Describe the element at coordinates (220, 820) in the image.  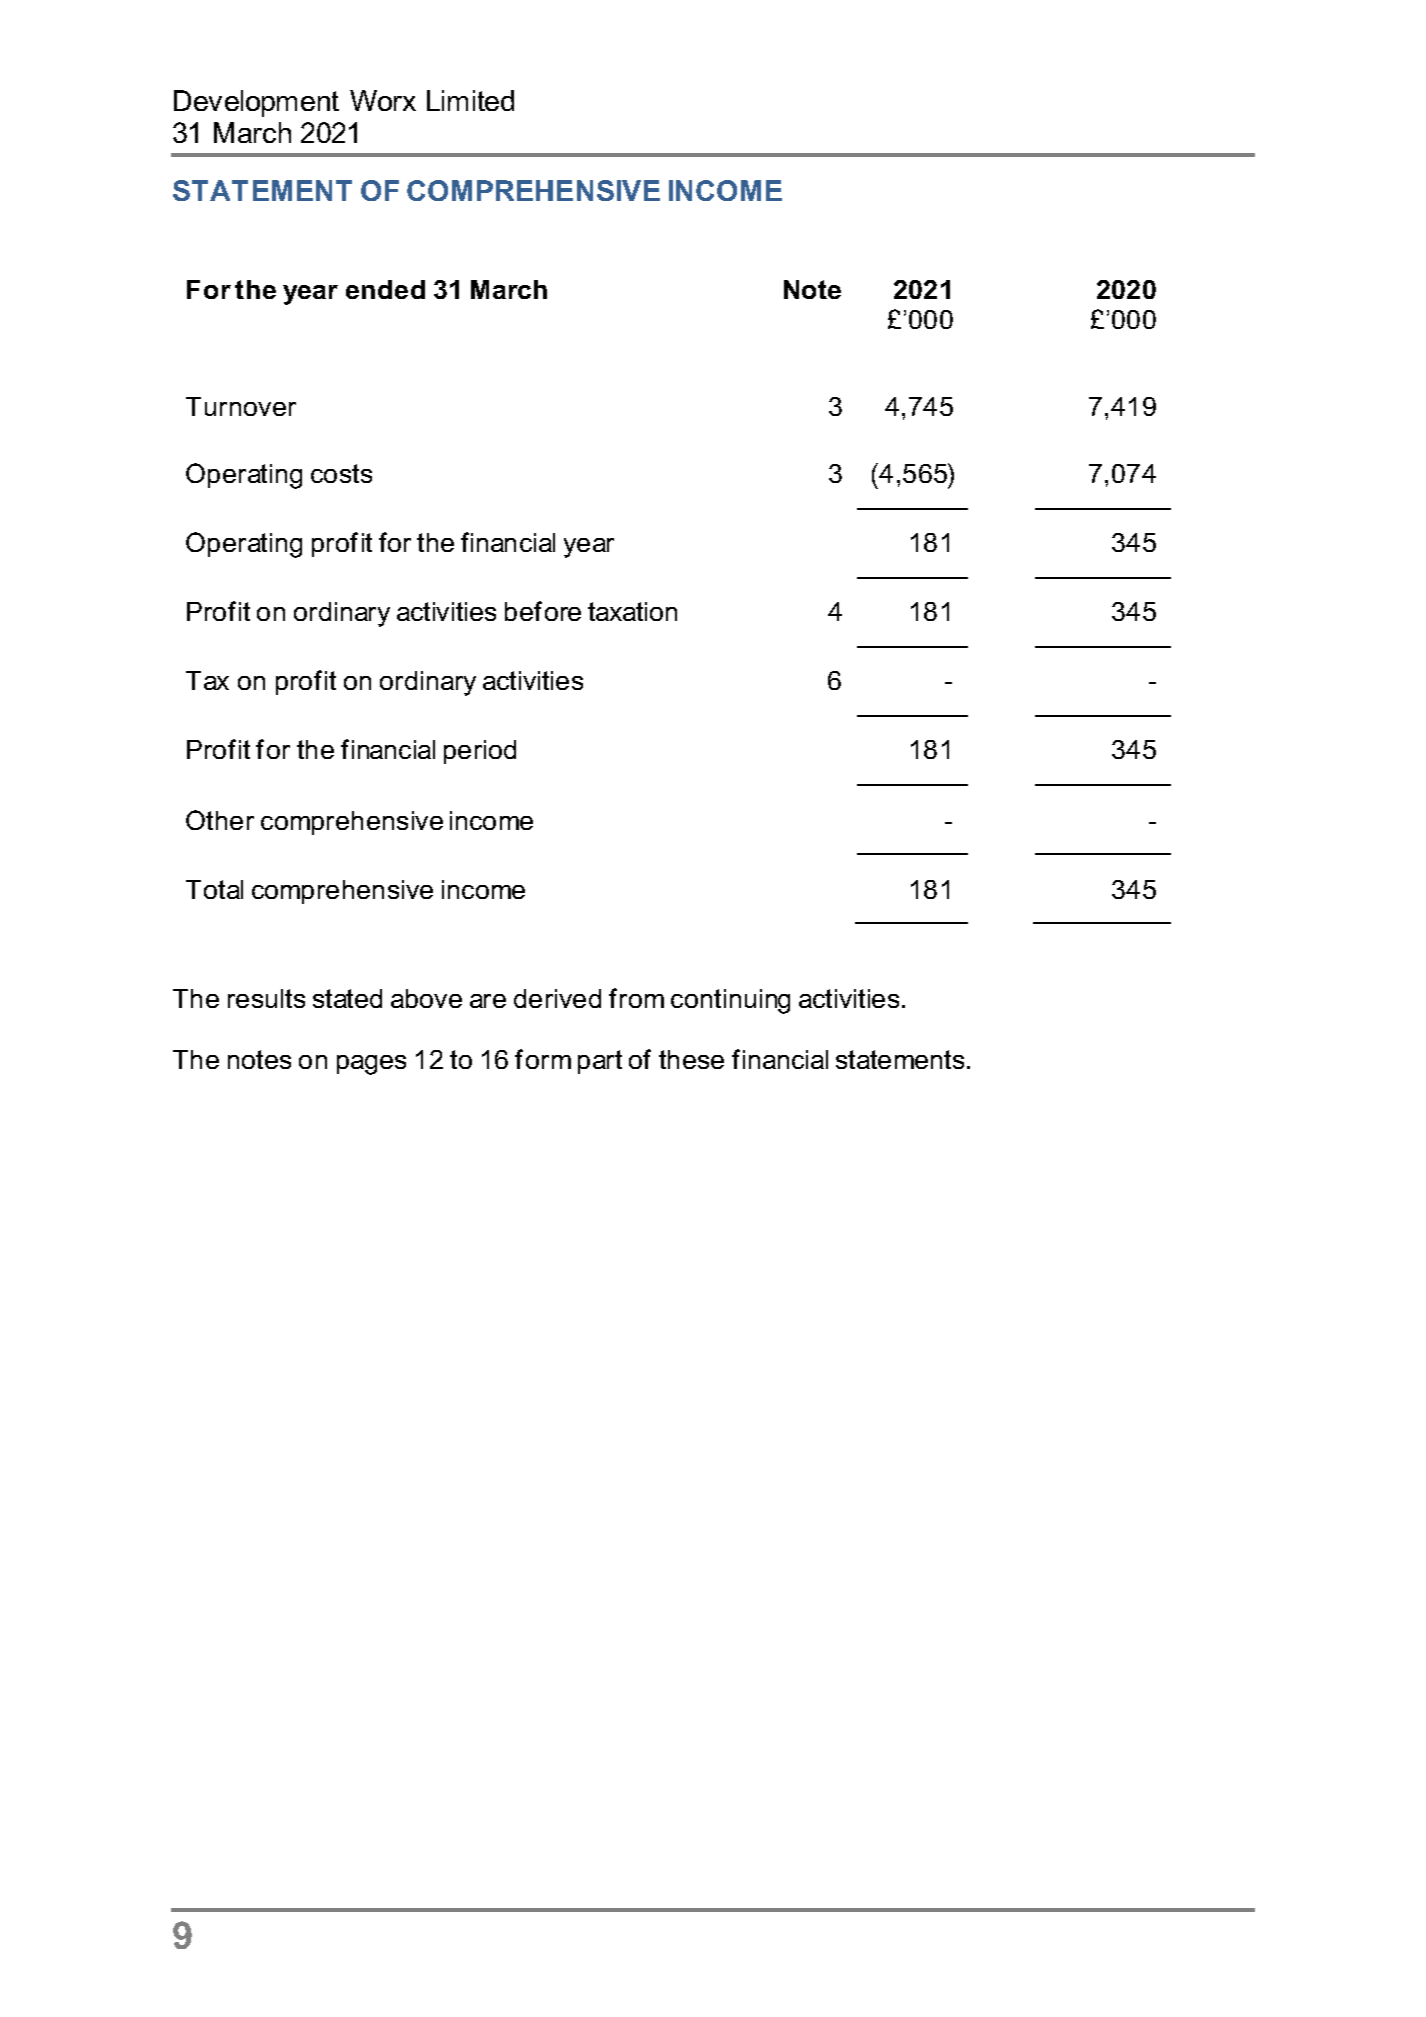
I see `Other` at that location.
